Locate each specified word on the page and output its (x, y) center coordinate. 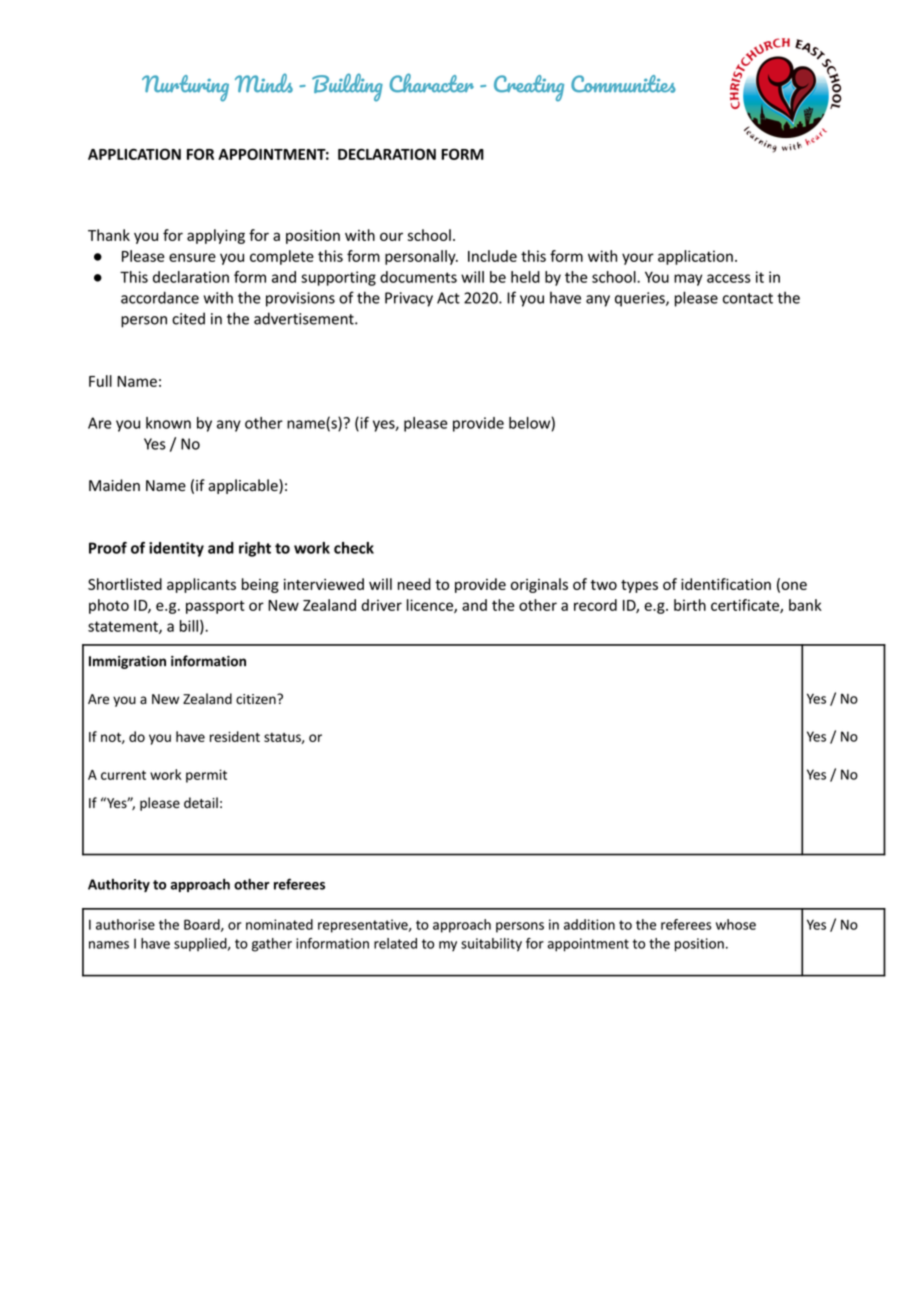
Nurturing (185, 88)
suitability (491, 945)
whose (736, 924)
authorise (125, 924)
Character (431, 83)
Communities (623, 84)
